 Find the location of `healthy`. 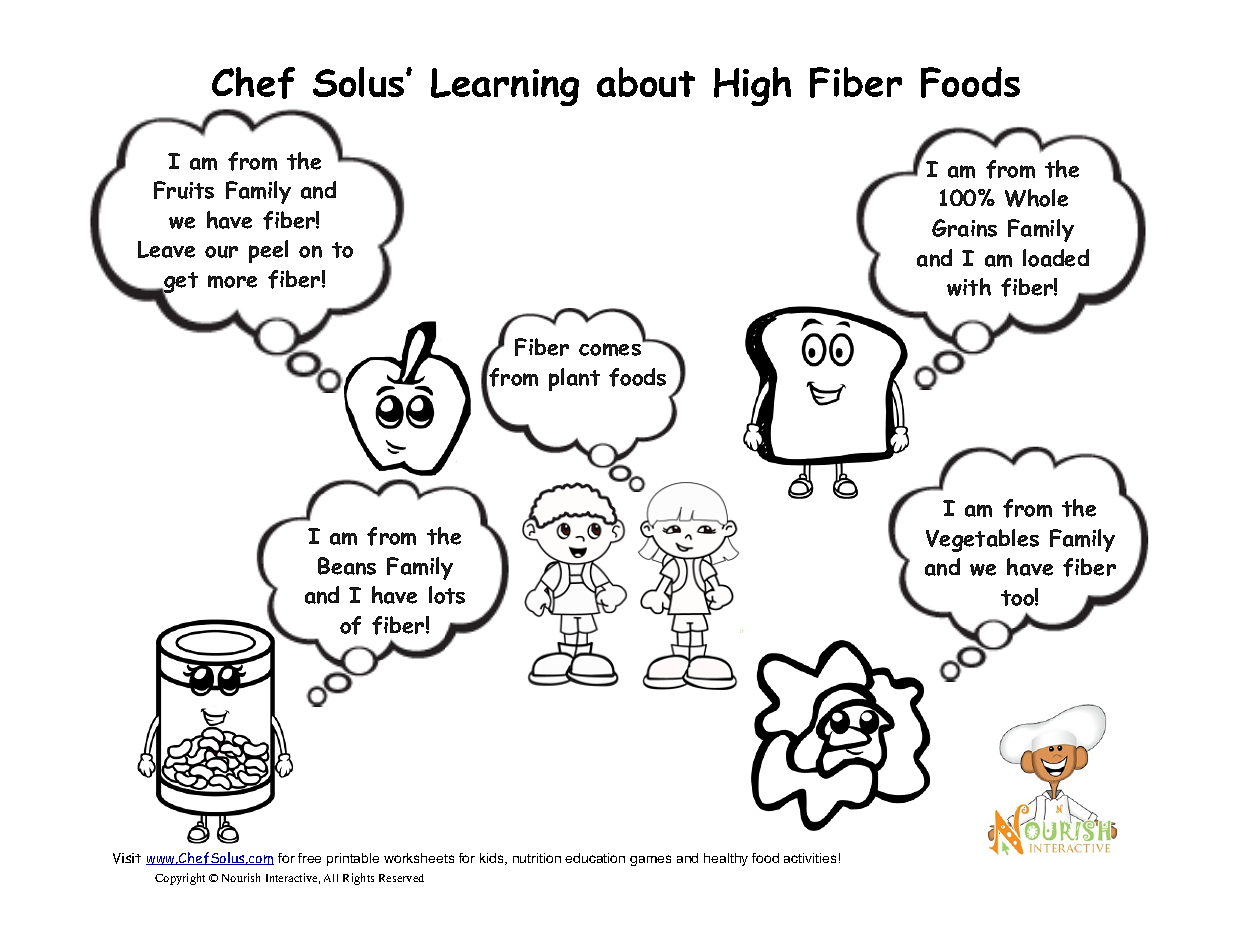

healthy is located at coordinates (726, 859).
